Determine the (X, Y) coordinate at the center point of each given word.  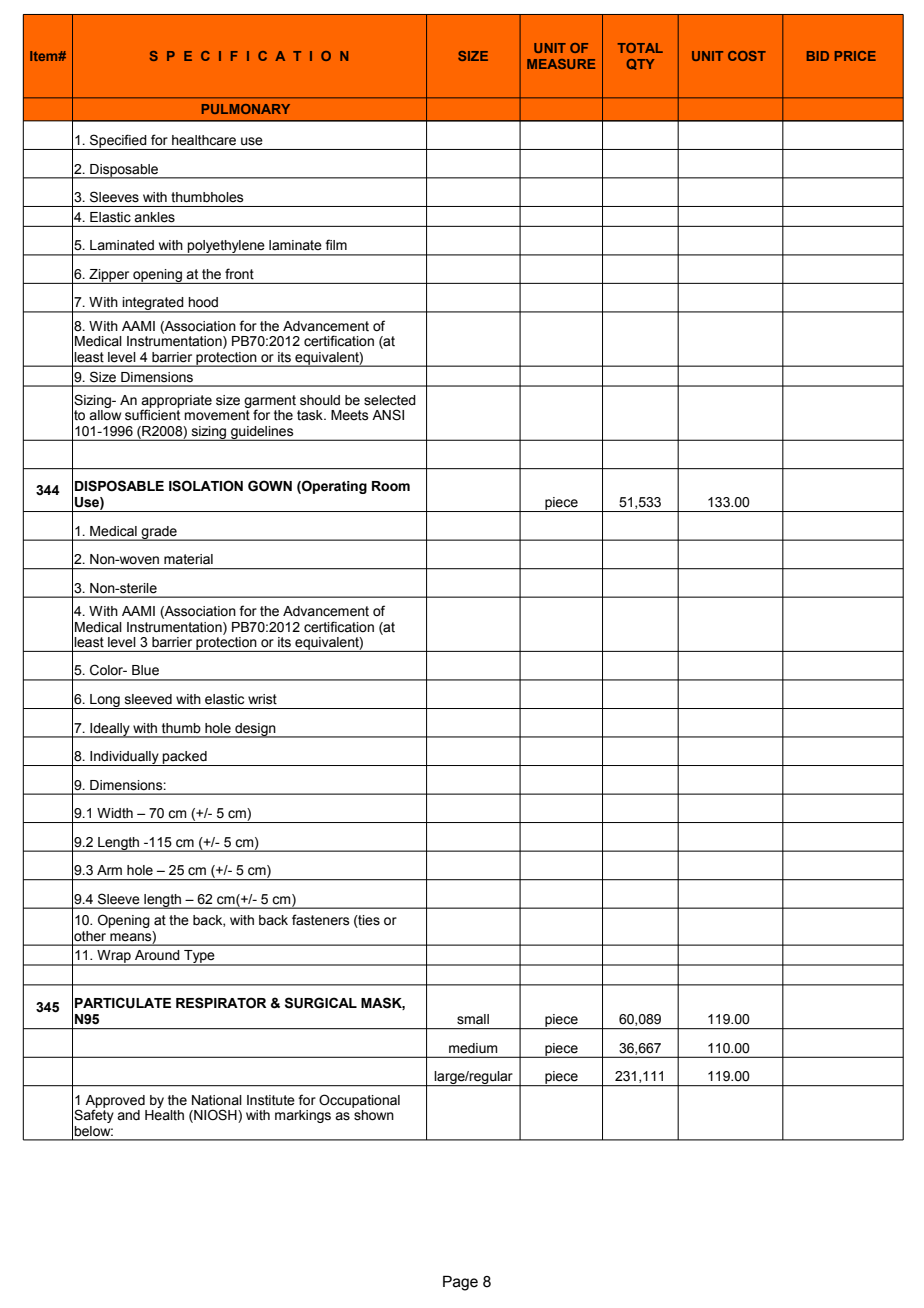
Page (460, 1283)
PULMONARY (246, 109)
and (128, 1115)
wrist (262, 699)
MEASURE (561, 64)
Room (391, 486)
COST (747, 56)
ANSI (388, 415)
